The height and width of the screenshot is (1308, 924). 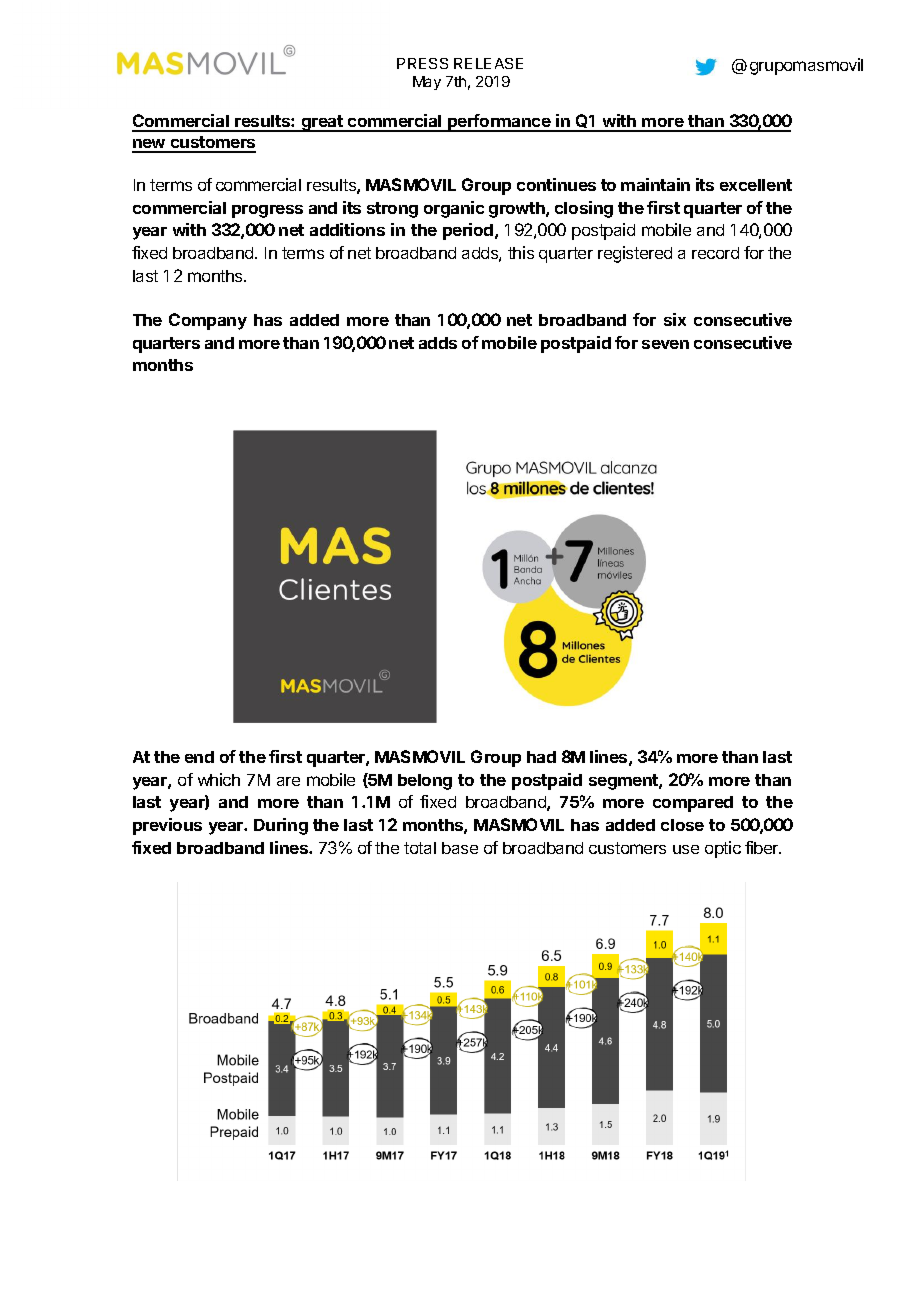 What do you see at coordinates (541, 757) in the screenshot?
I see `had` at bounding box center [541, 757].
